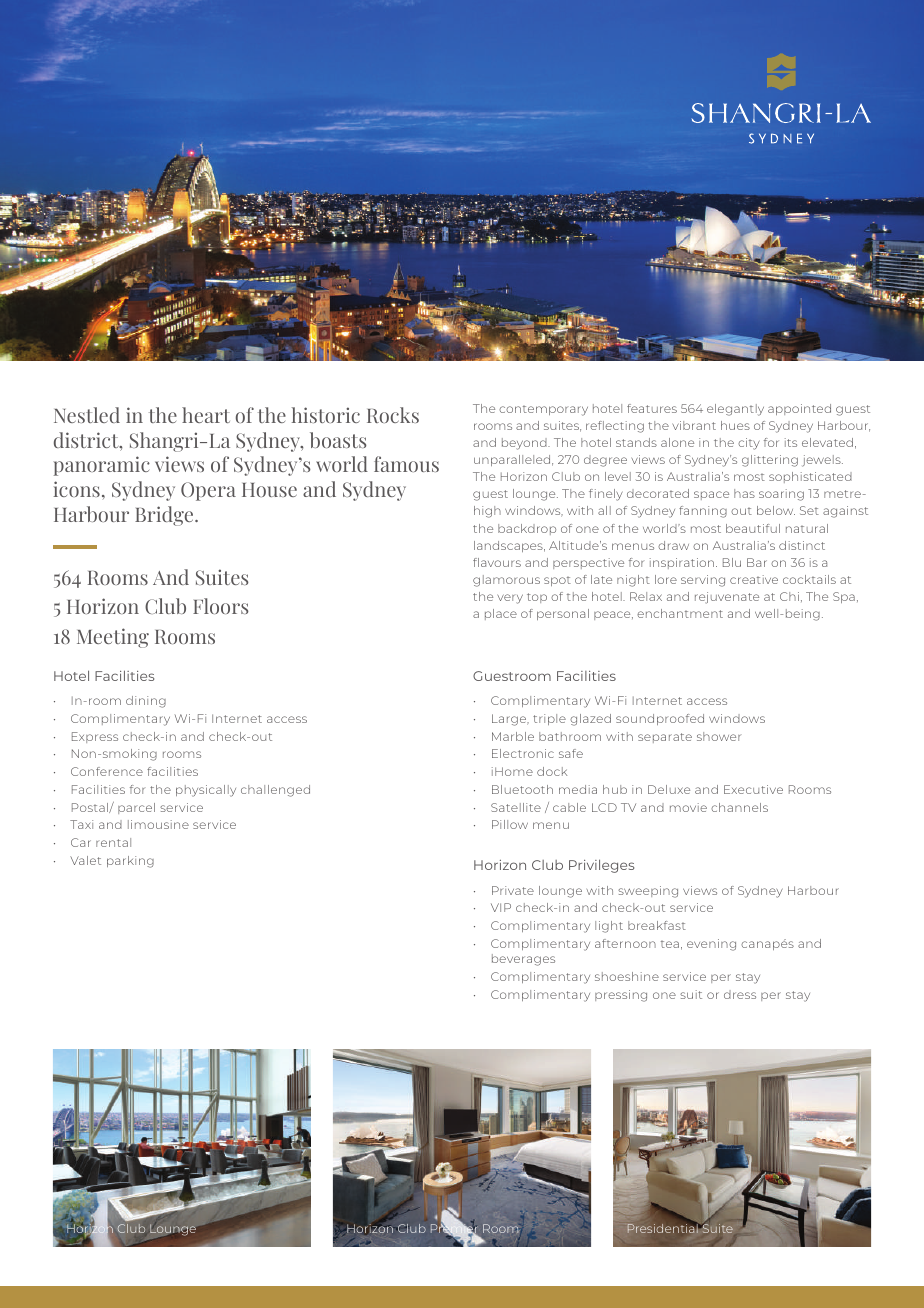  Describe the element at coordinates (523, 960) in the screenshot. I see `beverages` at that location.
